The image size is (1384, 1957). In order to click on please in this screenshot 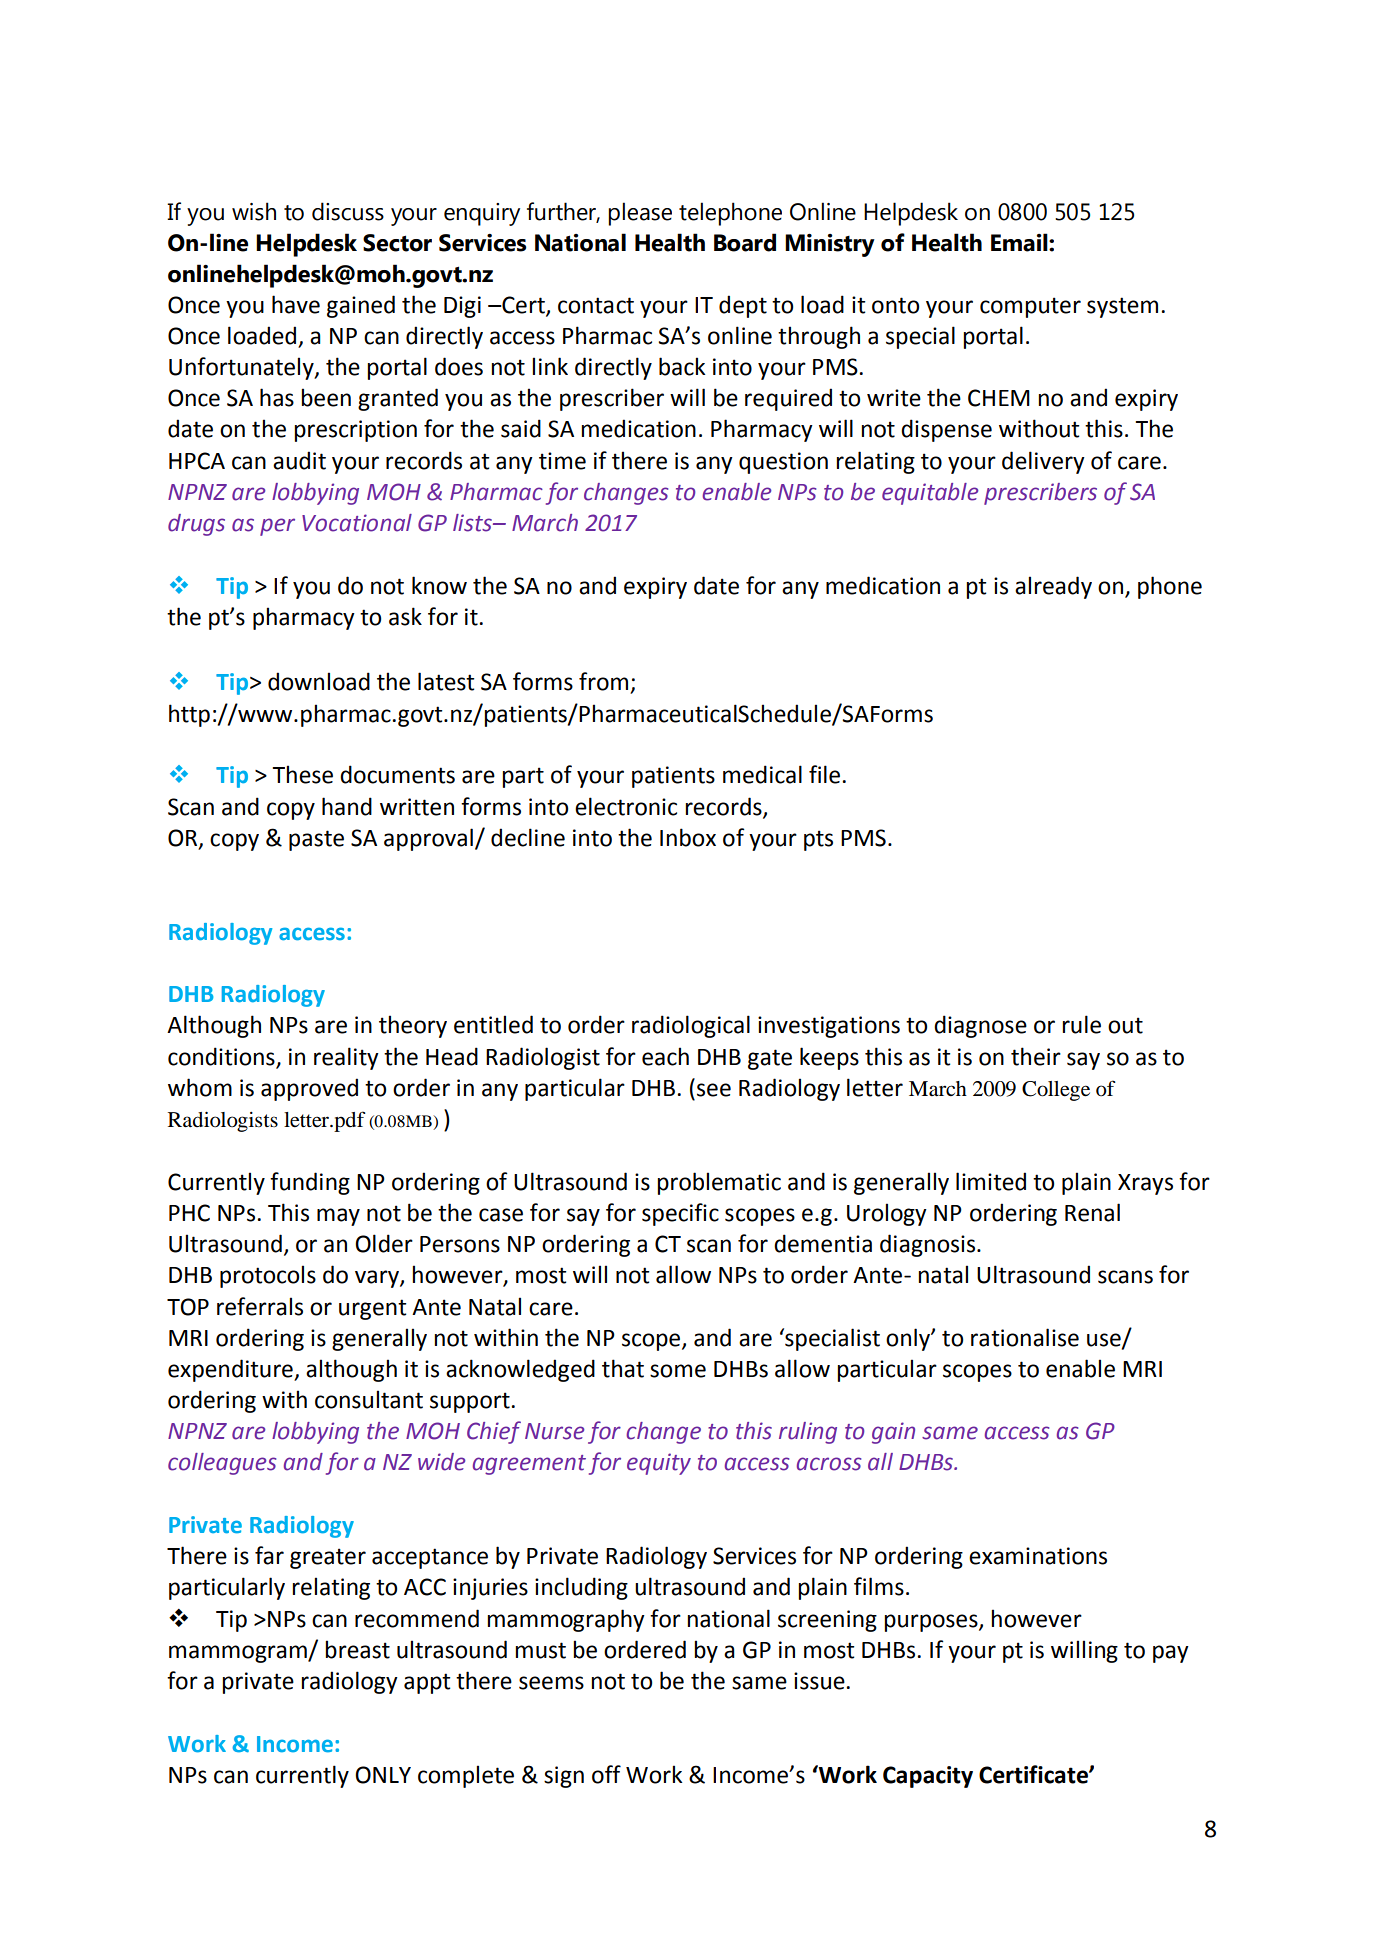, I will do `click(640, 214)`.
